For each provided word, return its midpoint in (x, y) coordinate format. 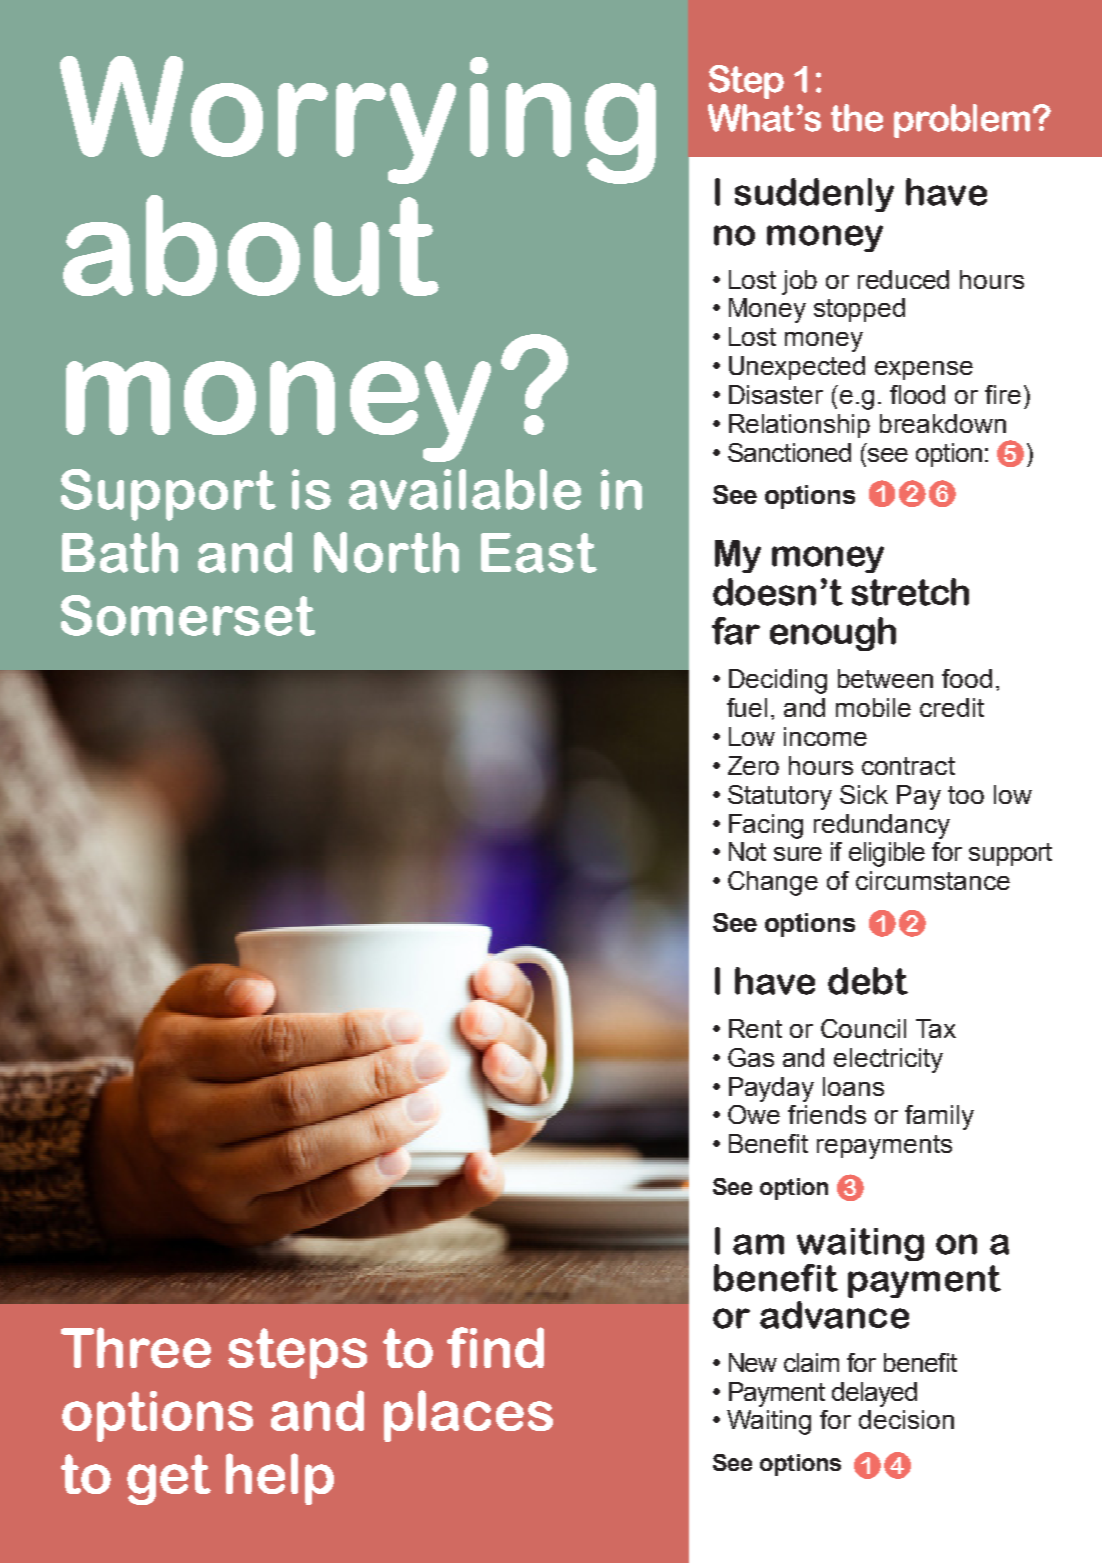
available (465, 489)
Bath (120, 552)
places (468, 1416)
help (280, 1479)
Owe (754, 1114)
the (857, 118)
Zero (753, 765)
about (251, 245)
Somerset (188, 615)
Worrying (358, 120)
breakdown (943, 423)
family (939, 1117)
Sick (864, 794)
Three (136, 1347)
